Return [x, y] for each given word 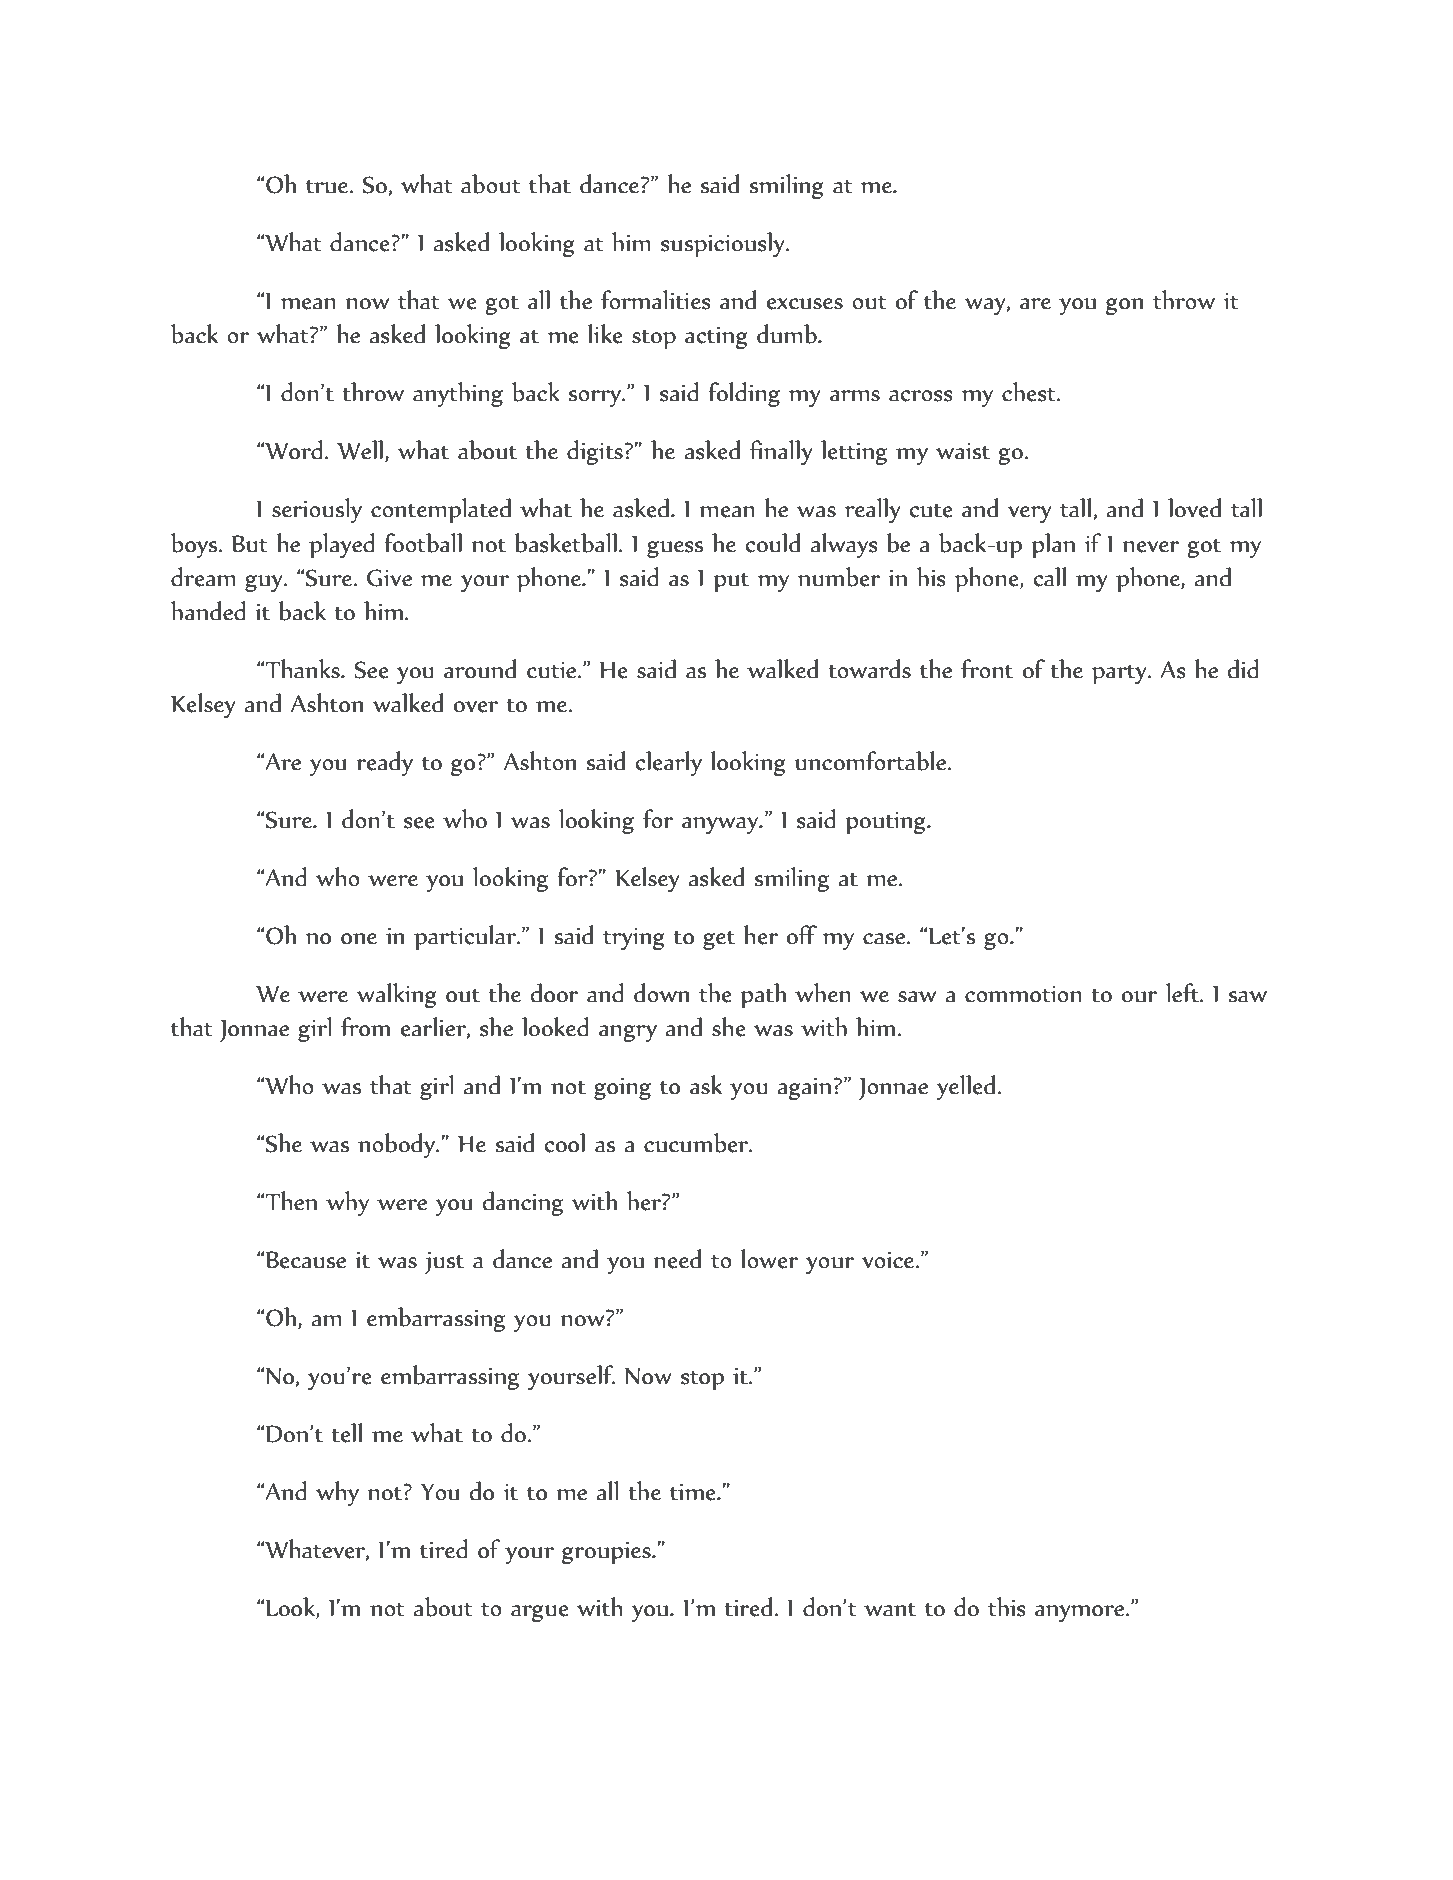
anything [458, 395]
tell [346, 1433]
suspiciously [724, 244]
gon [1124, 307]
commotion [1023, 994]
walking [396, 996]
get [719, 940]
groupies [607, 1553]
